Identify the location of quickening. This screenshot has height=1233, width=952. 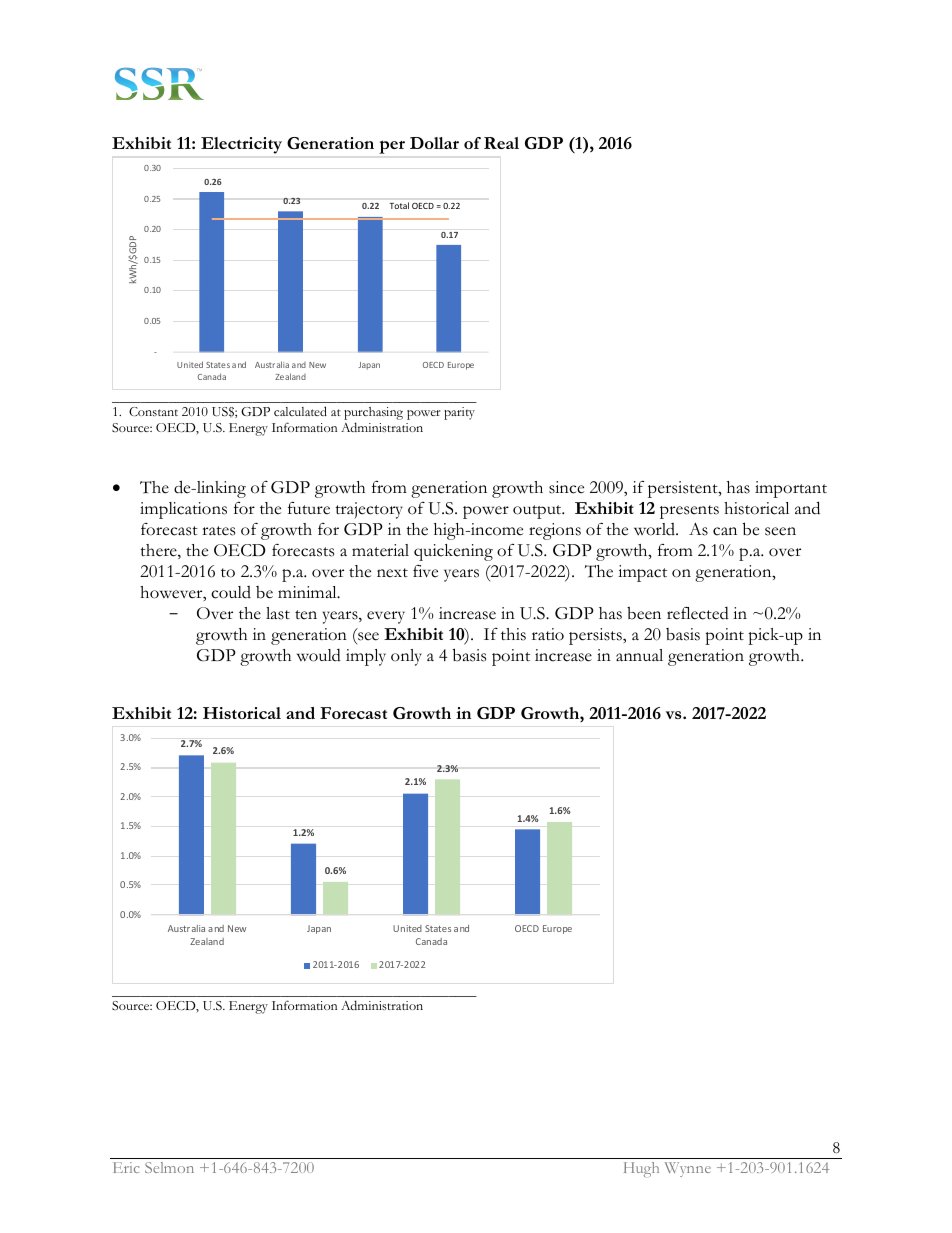
(453, 552).
